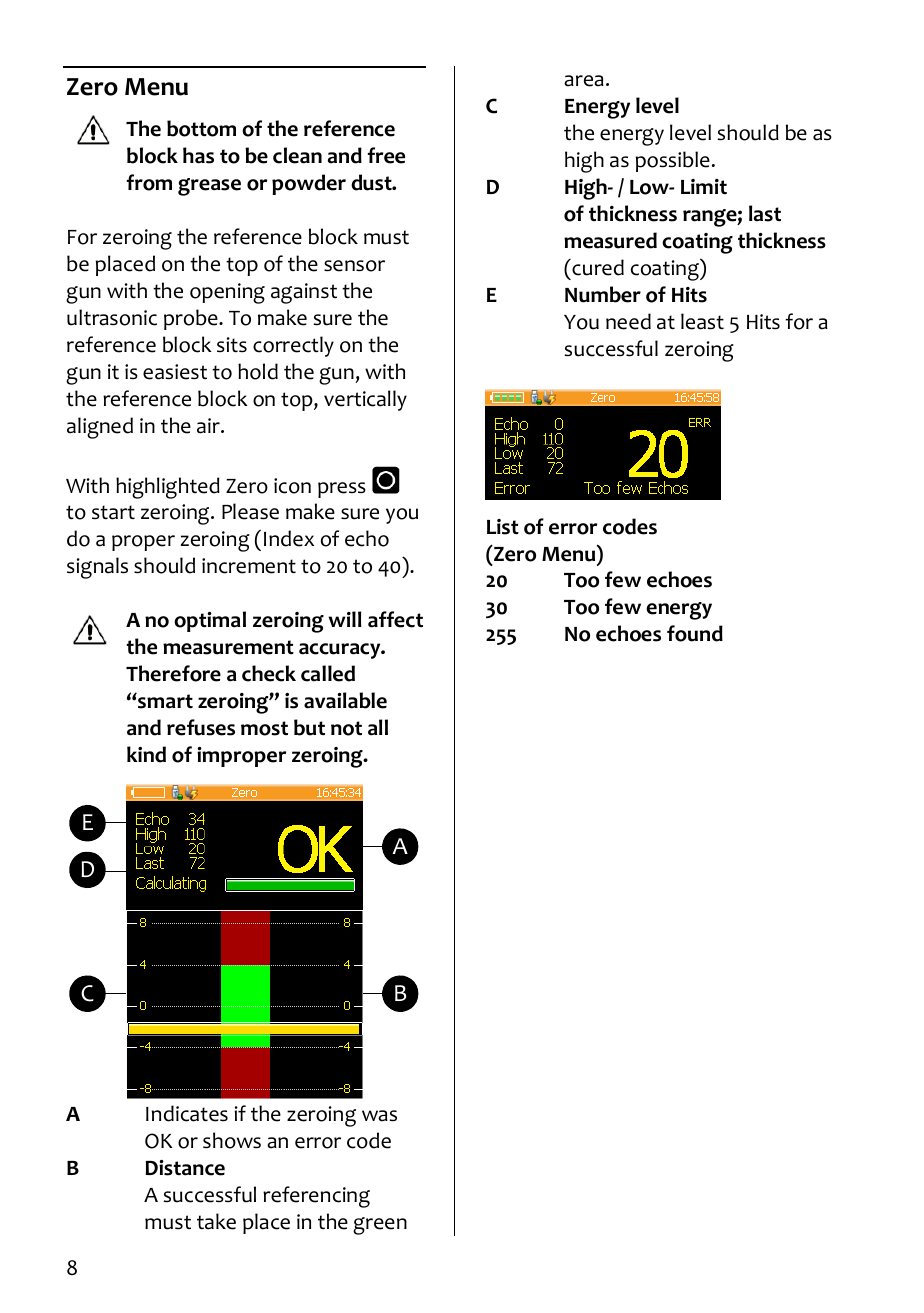 The image size is (924, 1313). Describe the element at coordinates (201, 128) in the document. I see `bottom` at that location.
